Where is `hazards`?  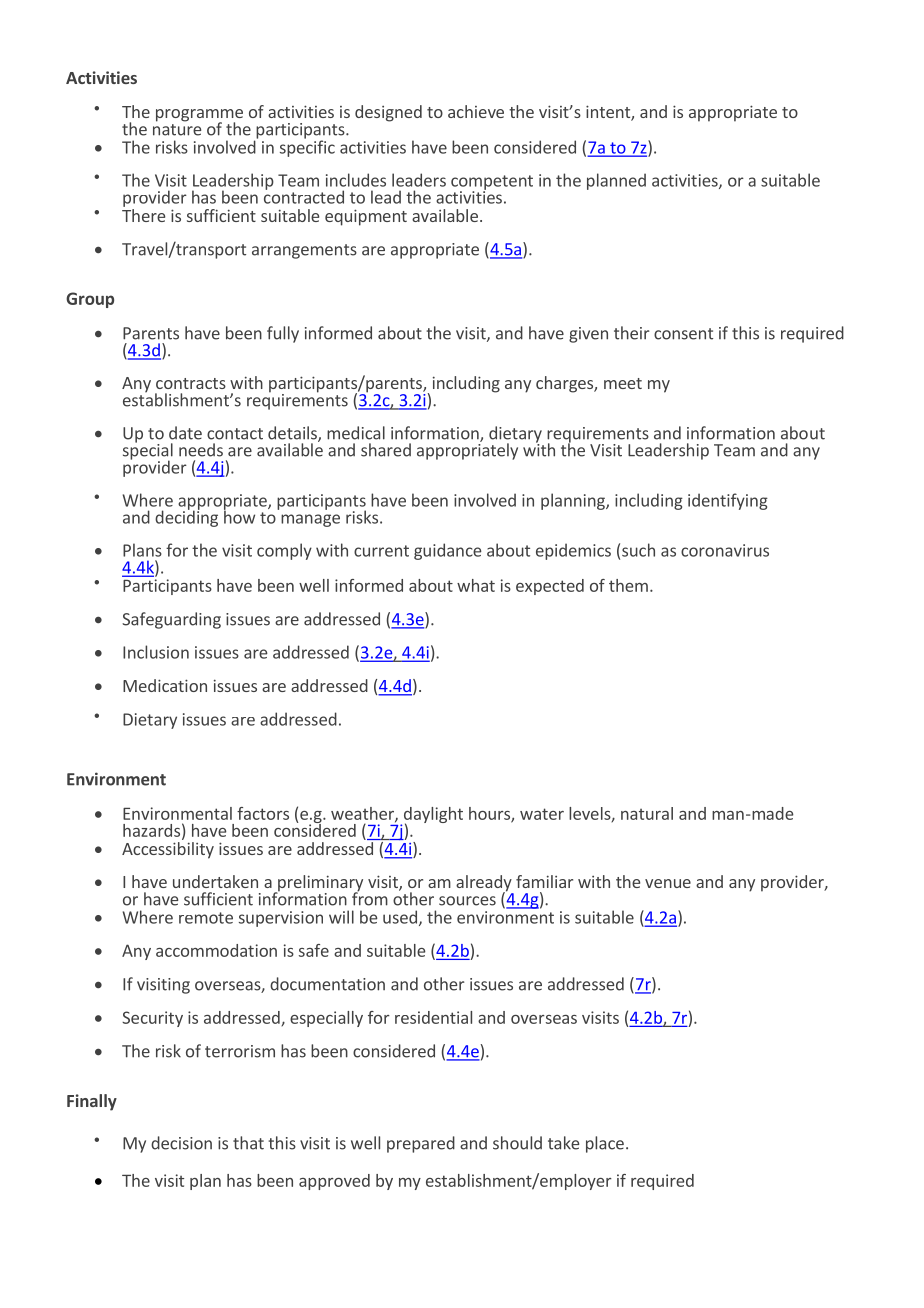
hazards is located at coordinates (151, 830).
